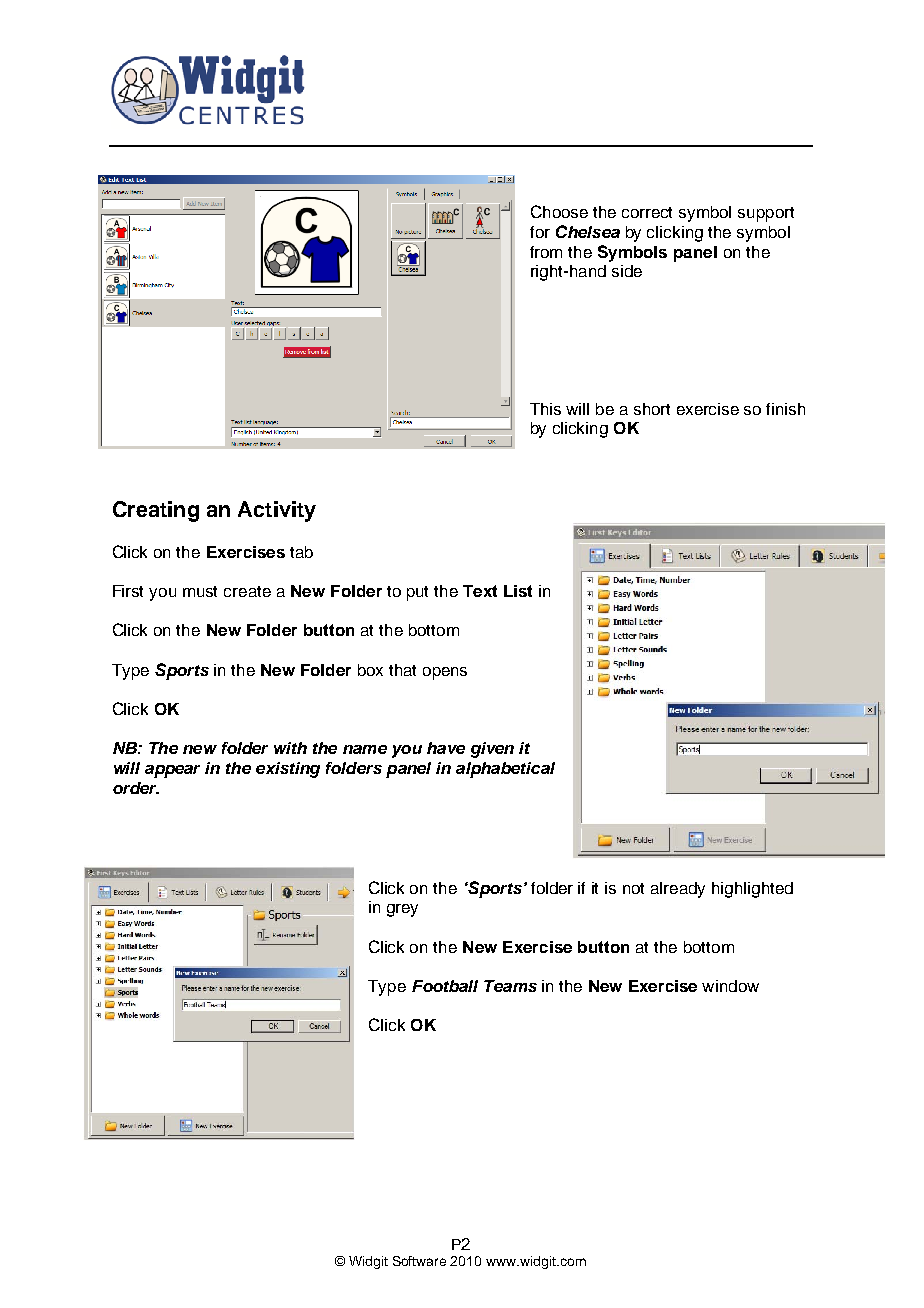 Image resolution: width=924 pixels, height=1308 pixels. What do you see at coordinates (419, 1261) in the document?
I see `Software` at bounding box center [419, 1261].
